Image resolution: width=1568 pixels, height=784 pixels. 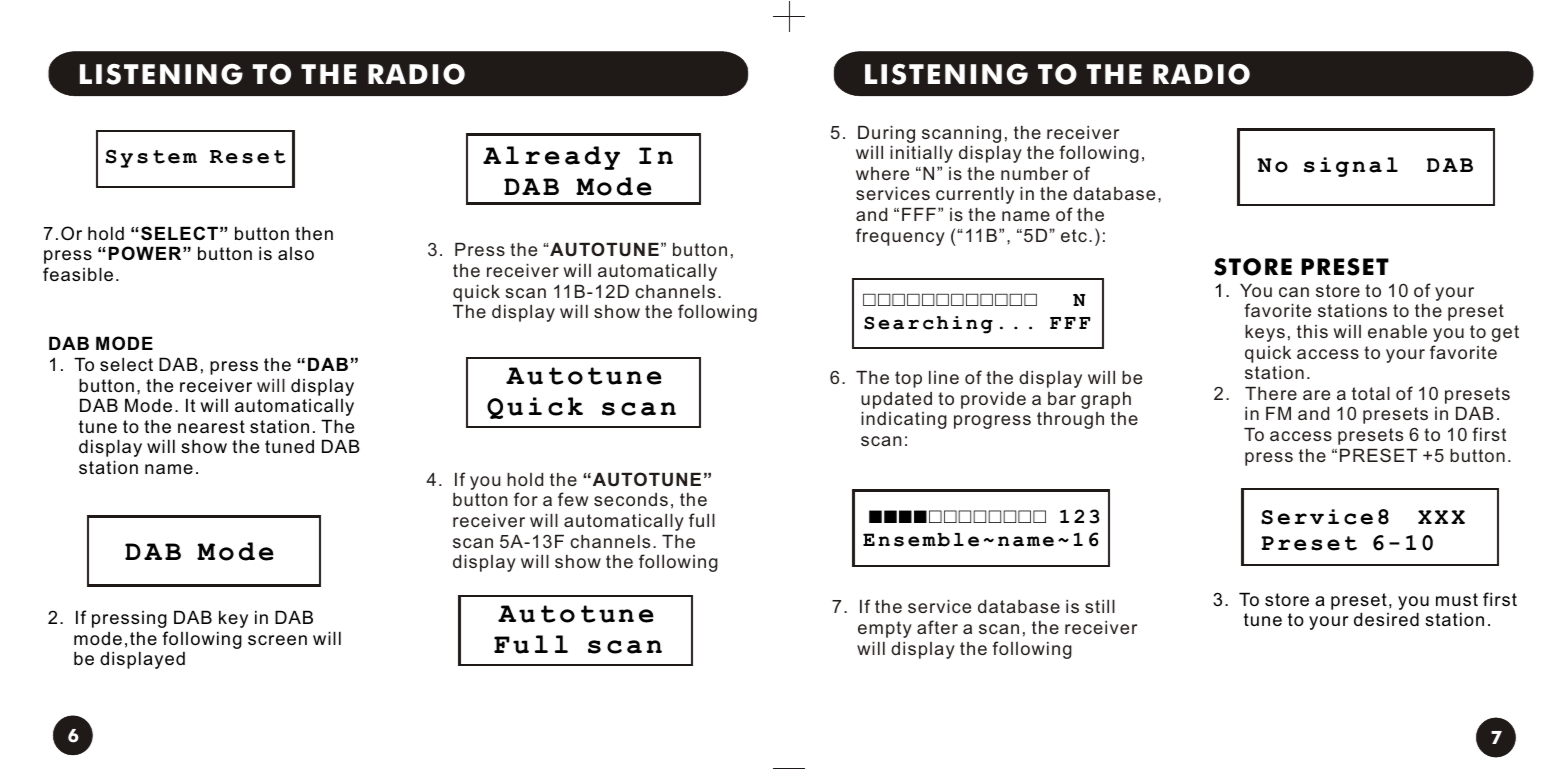 I want to click on empty, so click(x=885, y=629).
